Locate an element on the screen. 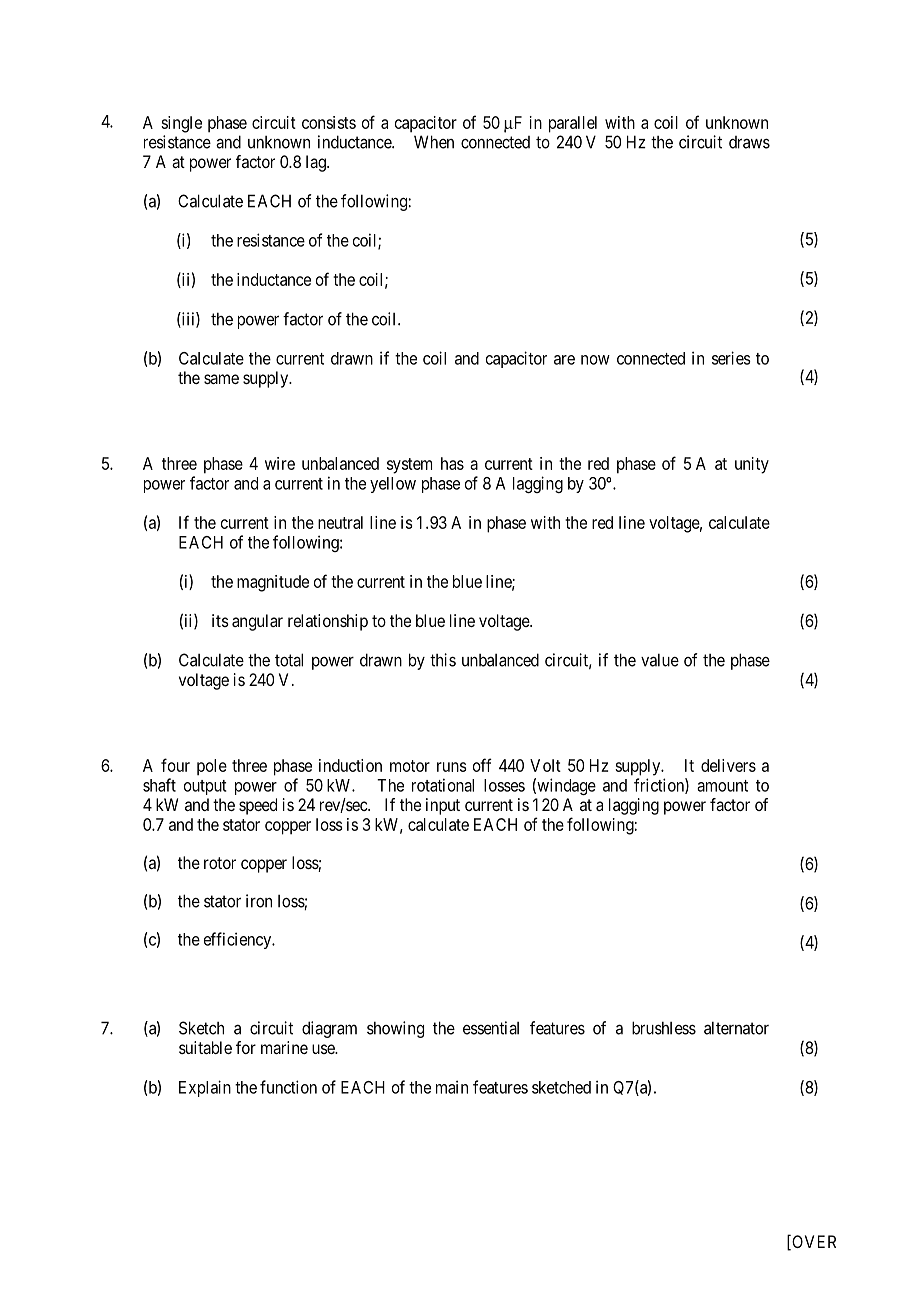 Image resolution: width=924 pixels, height=1308 pixels. this is located at coordinates (443, 660).
